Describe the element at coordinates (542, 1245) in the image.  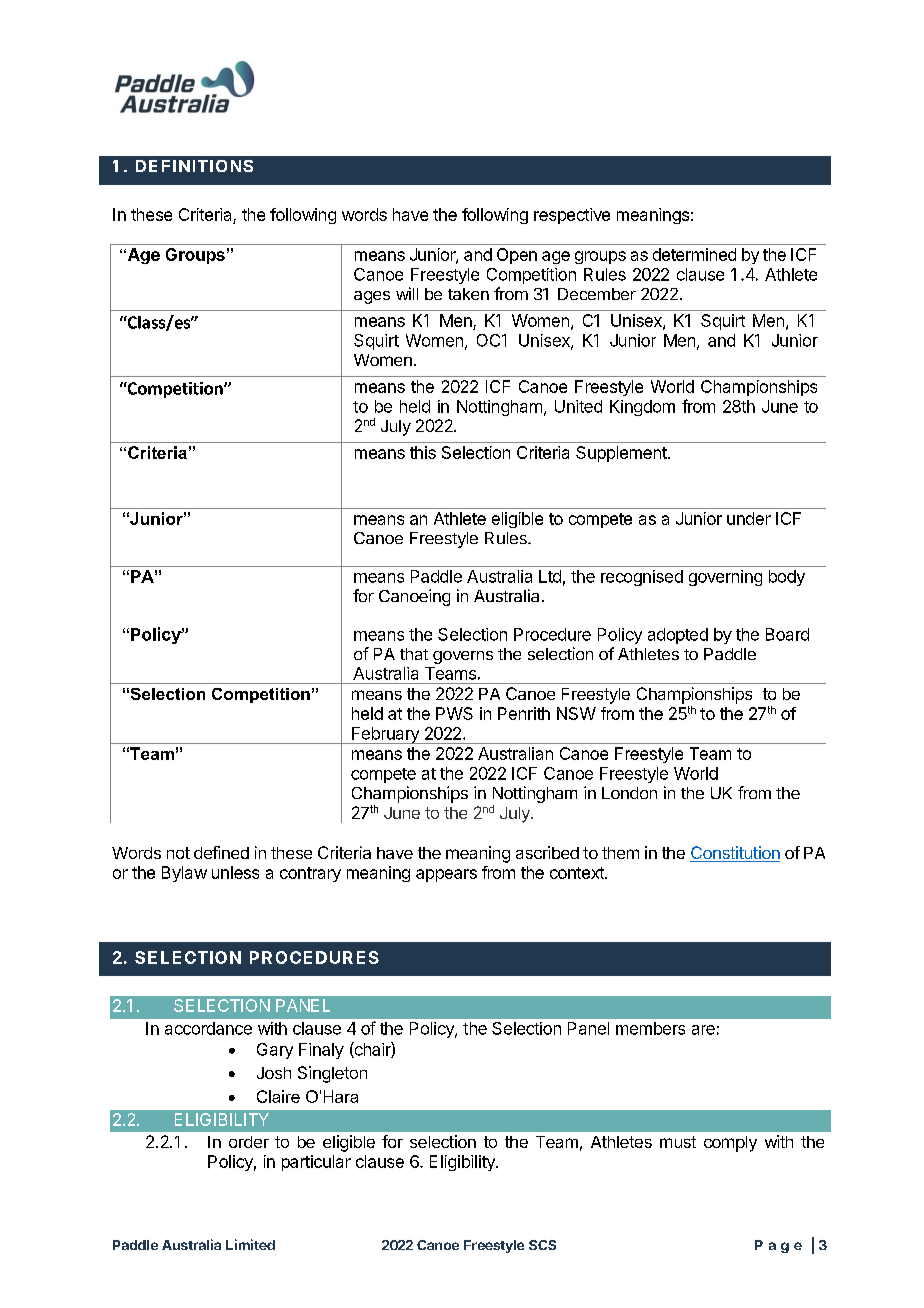
I see `SCS` at that location.
